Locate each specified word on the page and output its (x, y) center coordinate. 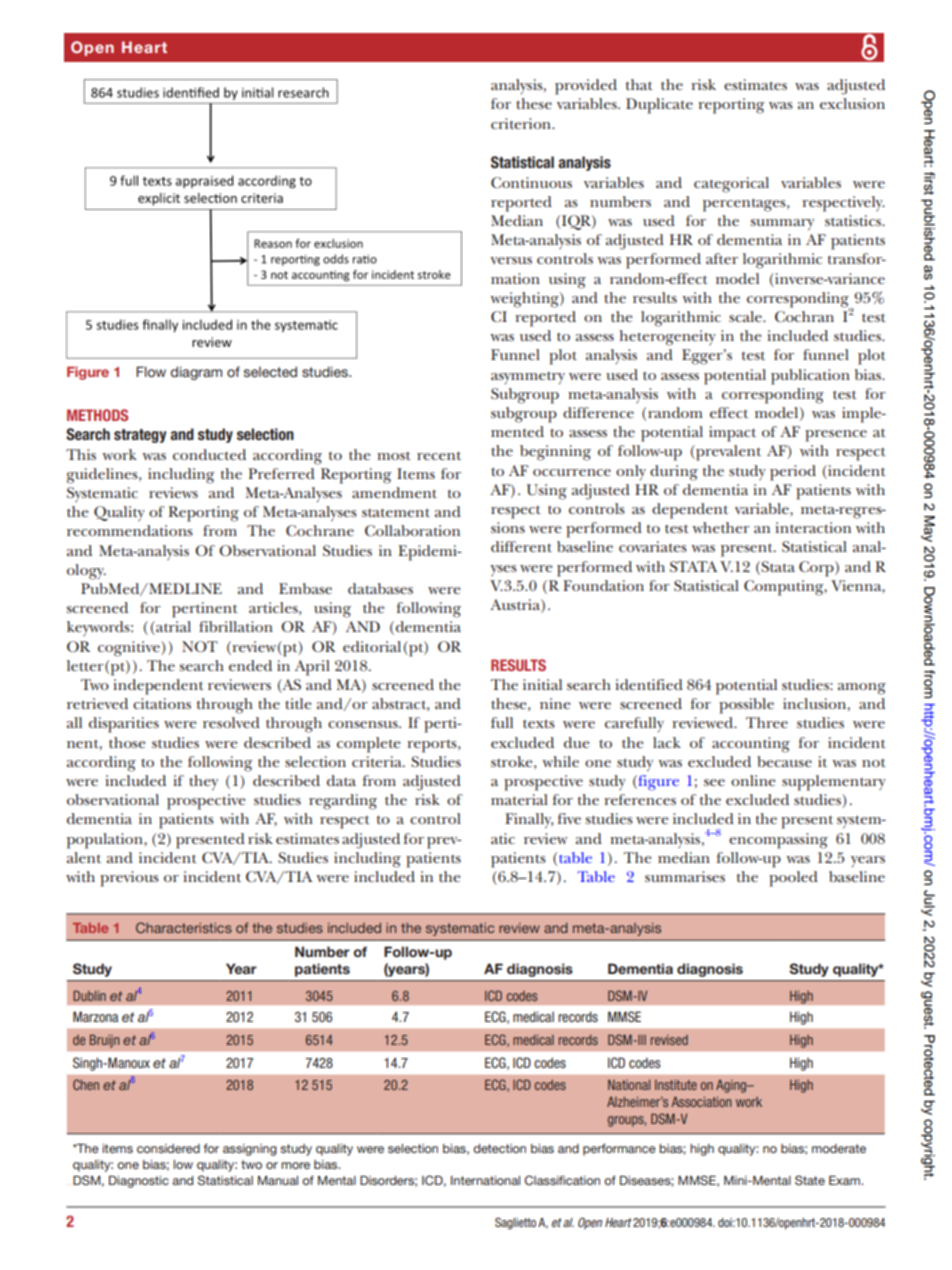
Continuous (531, 182)
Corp (817, 569)
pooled (793, 879)
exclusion (852, 103)
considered (168, 1148)
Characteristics (184, 927)
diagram (196, 373)
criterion (522, 123)
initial (542, 684)
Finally (529, 820)
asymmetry (528, 378)
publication (810, 377)
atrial (172, 628)
